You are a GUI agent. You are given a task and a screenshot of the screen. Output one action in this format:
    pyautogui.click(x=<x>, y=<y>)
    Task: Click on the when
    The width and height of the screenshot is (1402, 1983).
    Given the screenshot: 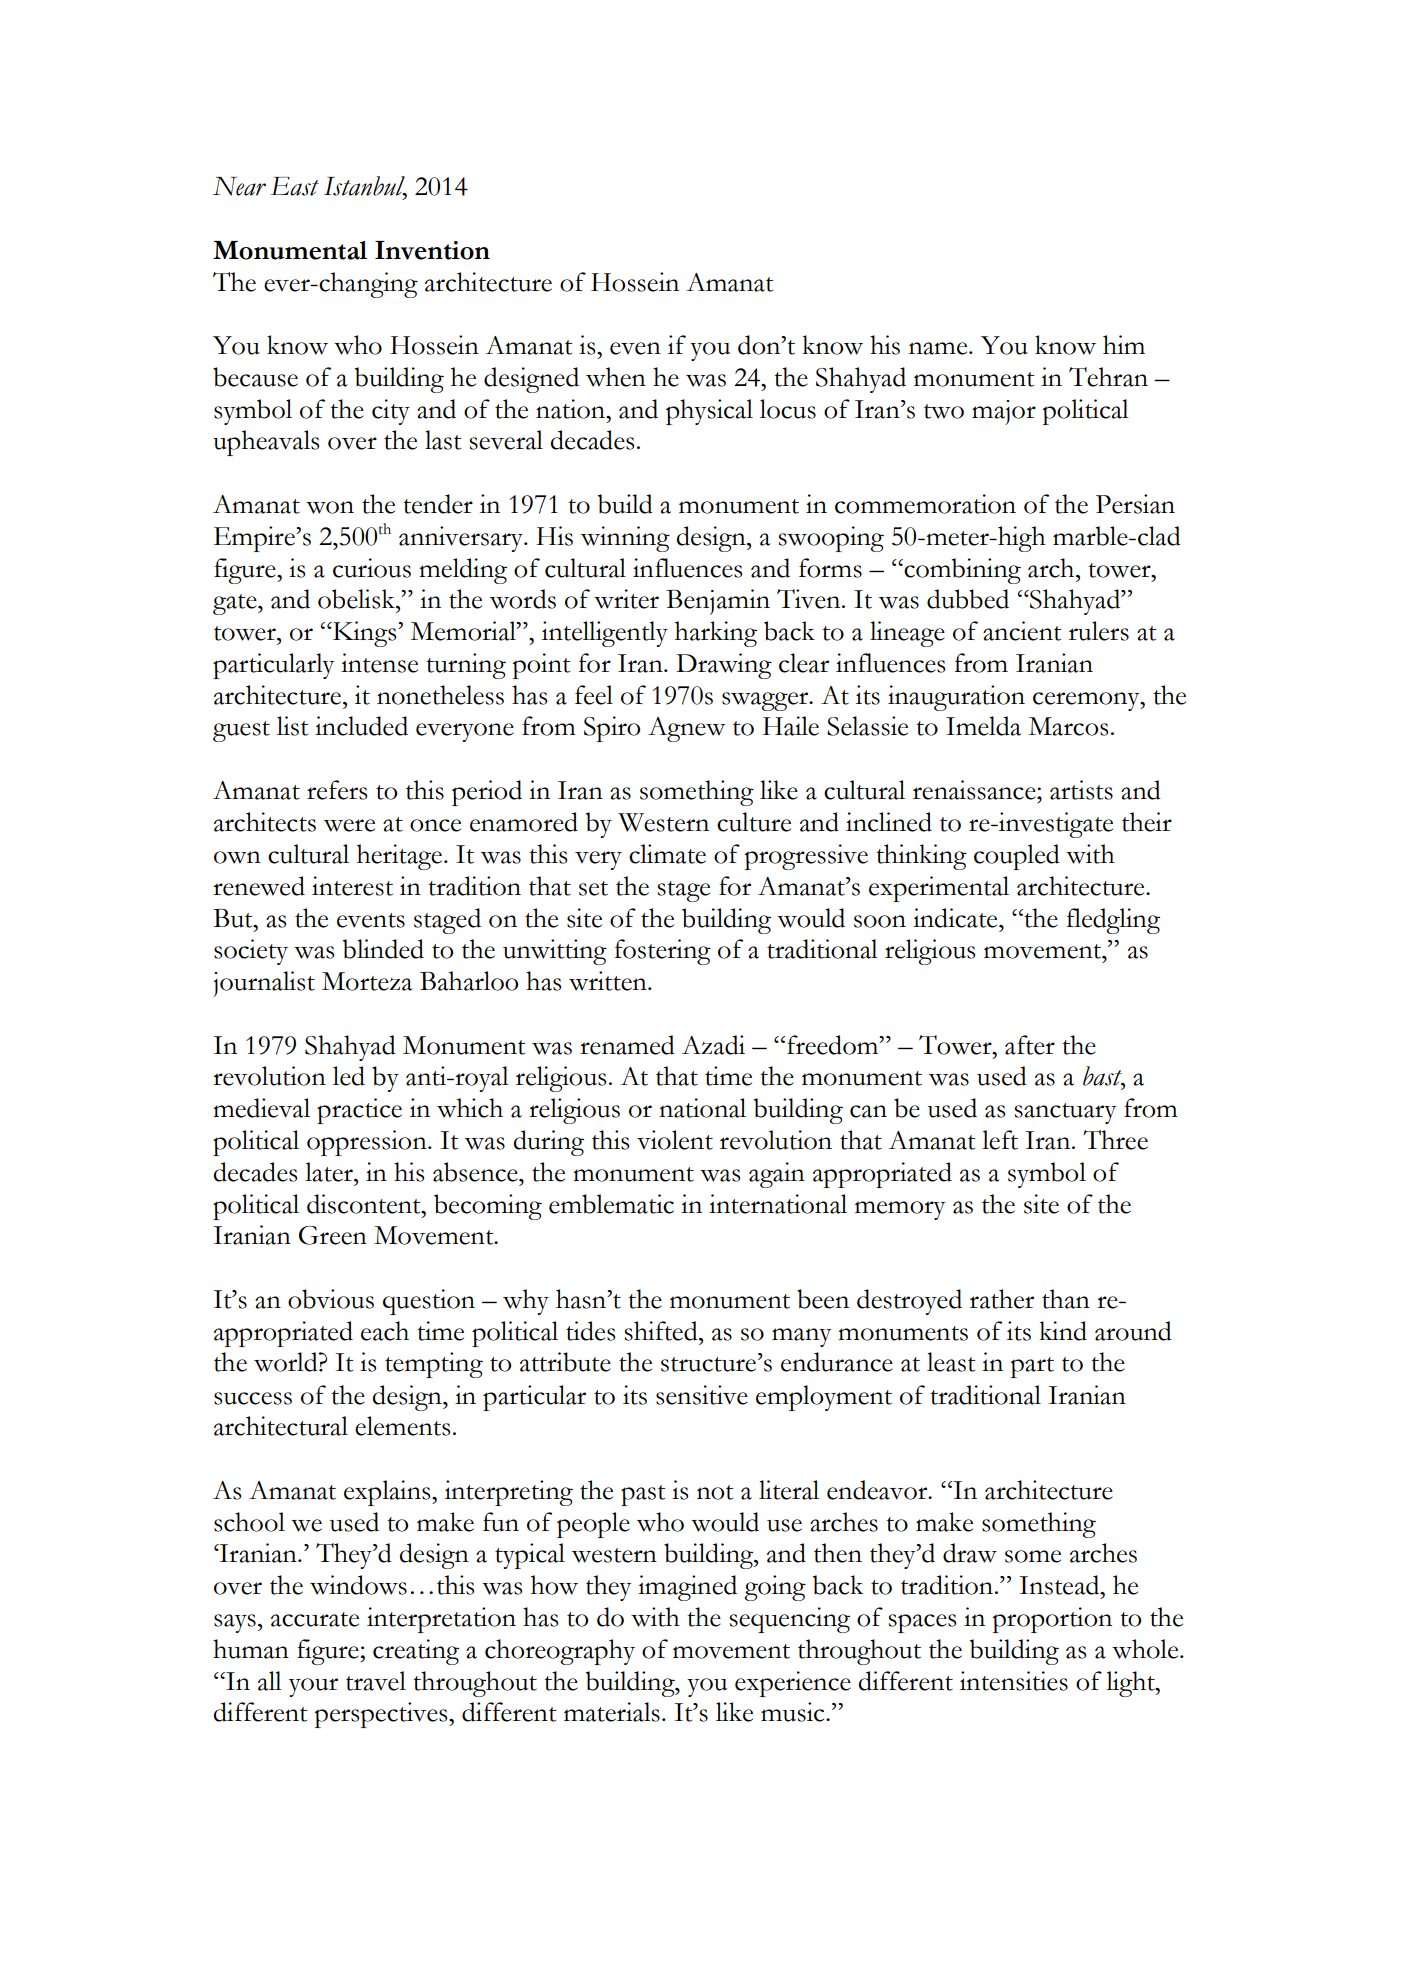 What is the action you would take?
    pyautogui.click(x=616, y=377)
